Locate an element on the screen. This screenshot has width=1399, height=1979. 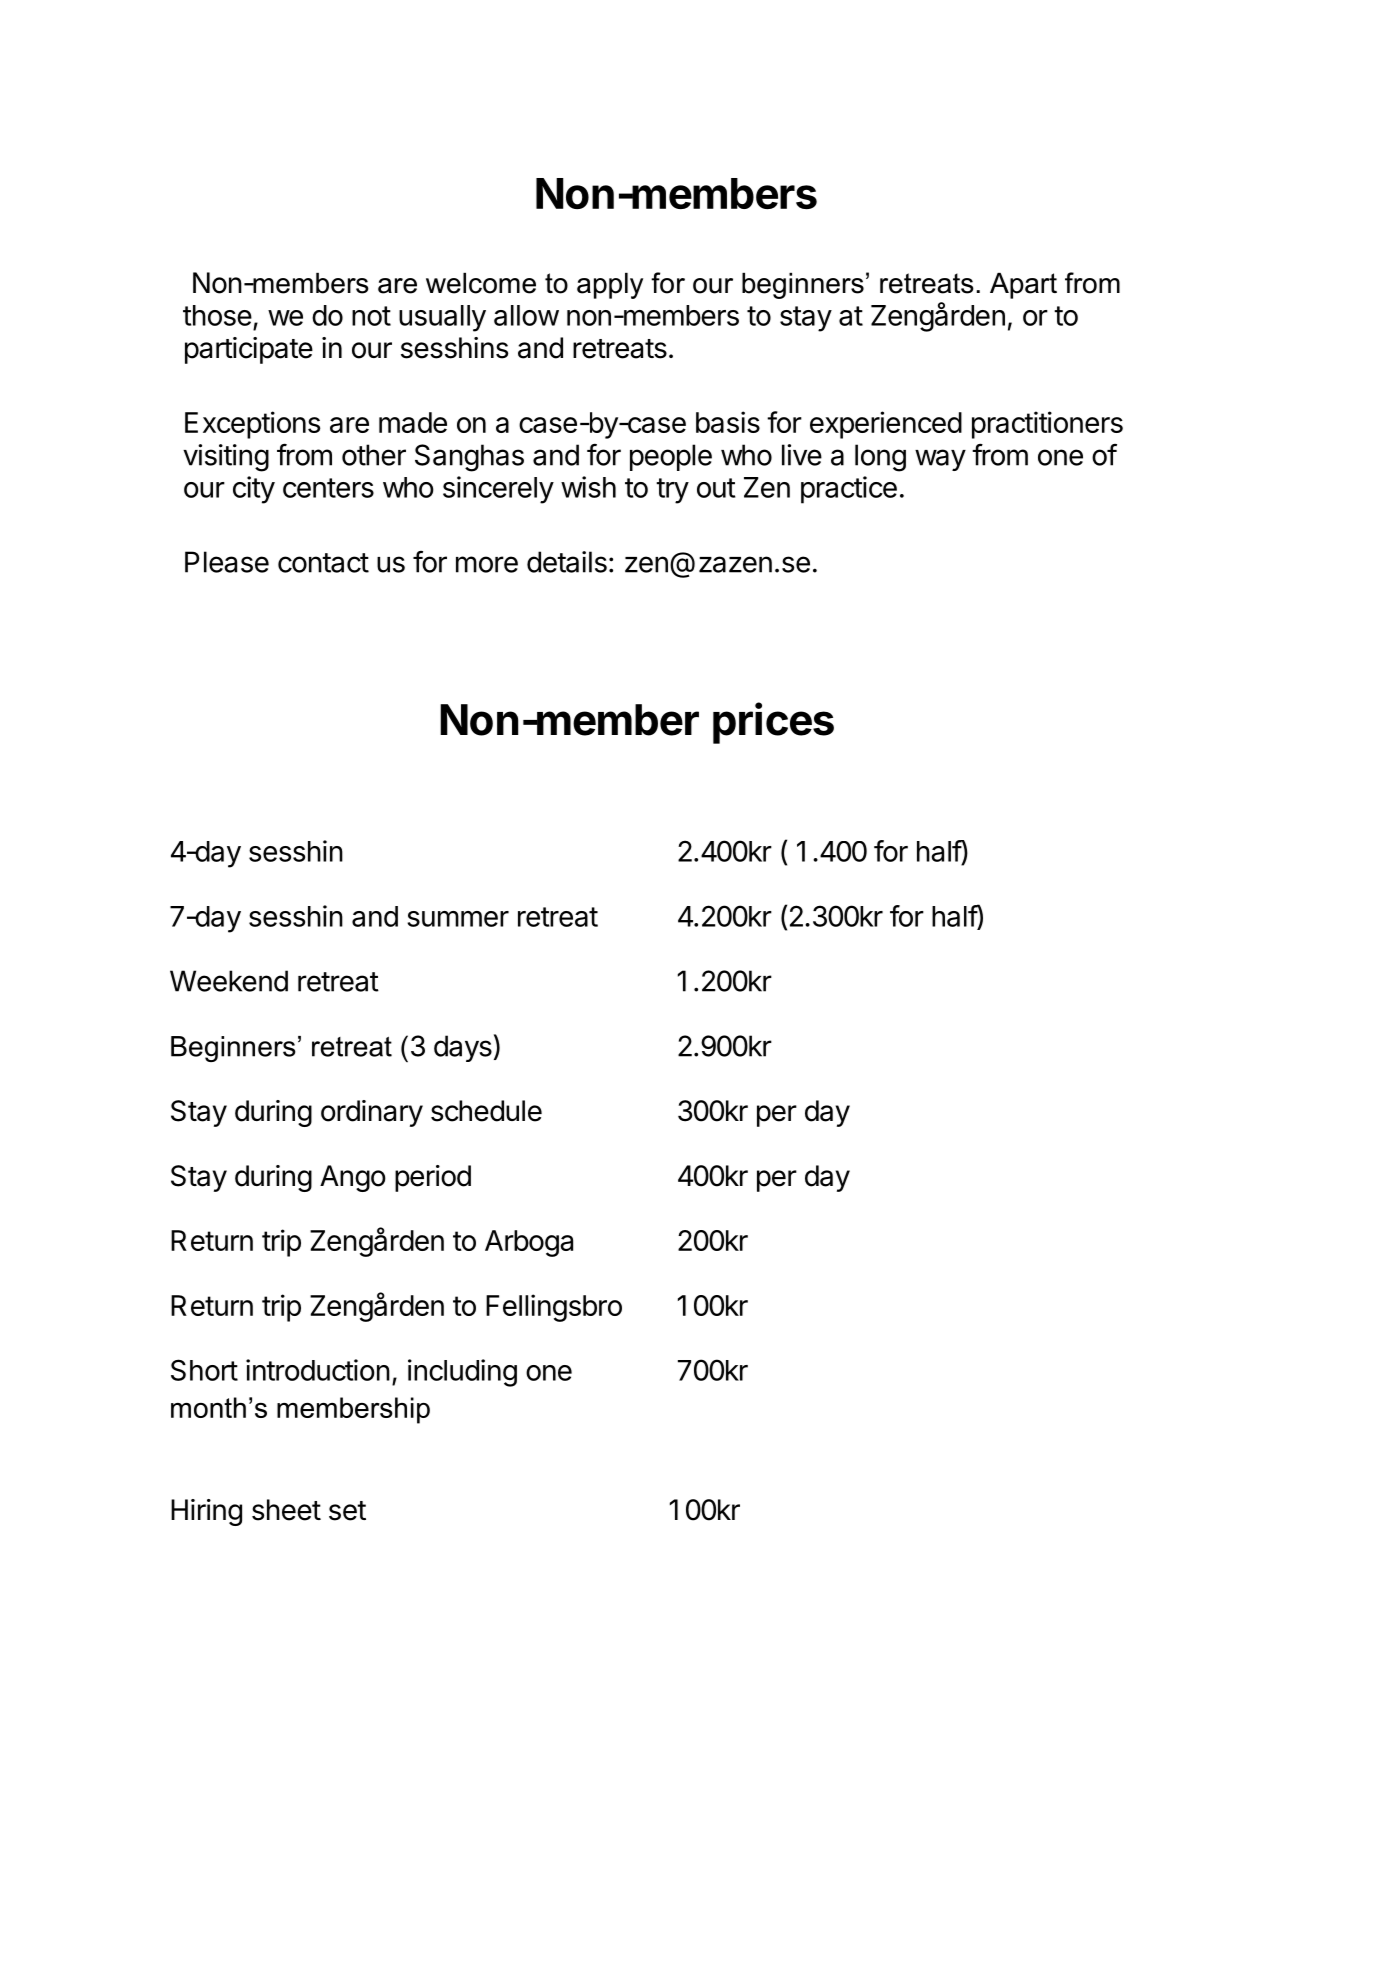
practice is located at coordinates (849, 490).
